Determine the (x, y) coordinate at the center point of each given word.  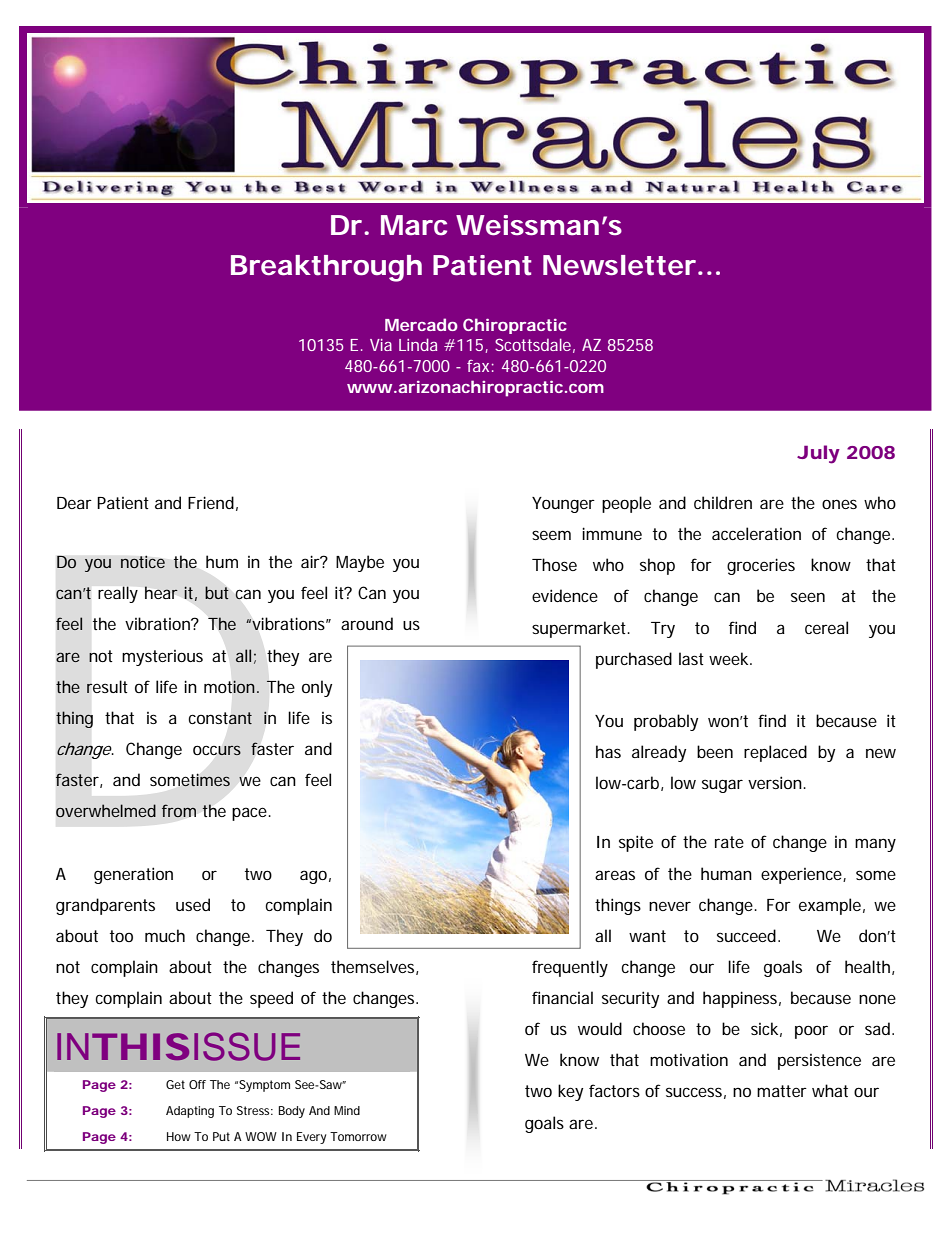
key (570, 1092)
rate (729, 842)
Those (554, 564)
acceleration (756, 533)
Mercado (421, 324)
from (179, 810)
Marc (414, 225)
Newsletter (619, 265)
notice (143, 562)
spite (636, 843)
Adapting (190, 1112)
